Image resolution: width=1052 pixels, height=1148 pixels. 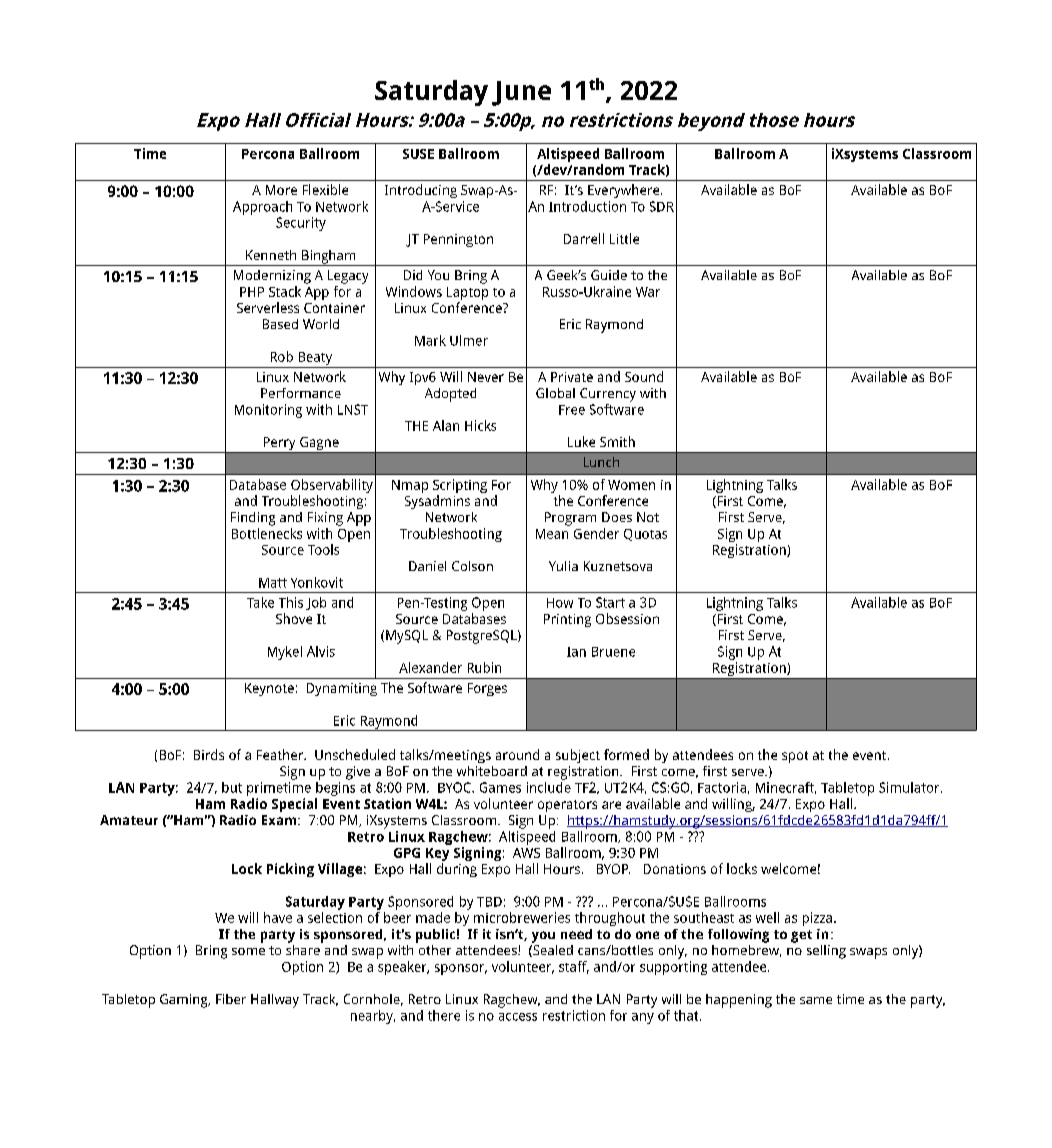 I want to click on More, so click(x=281, y=190).
